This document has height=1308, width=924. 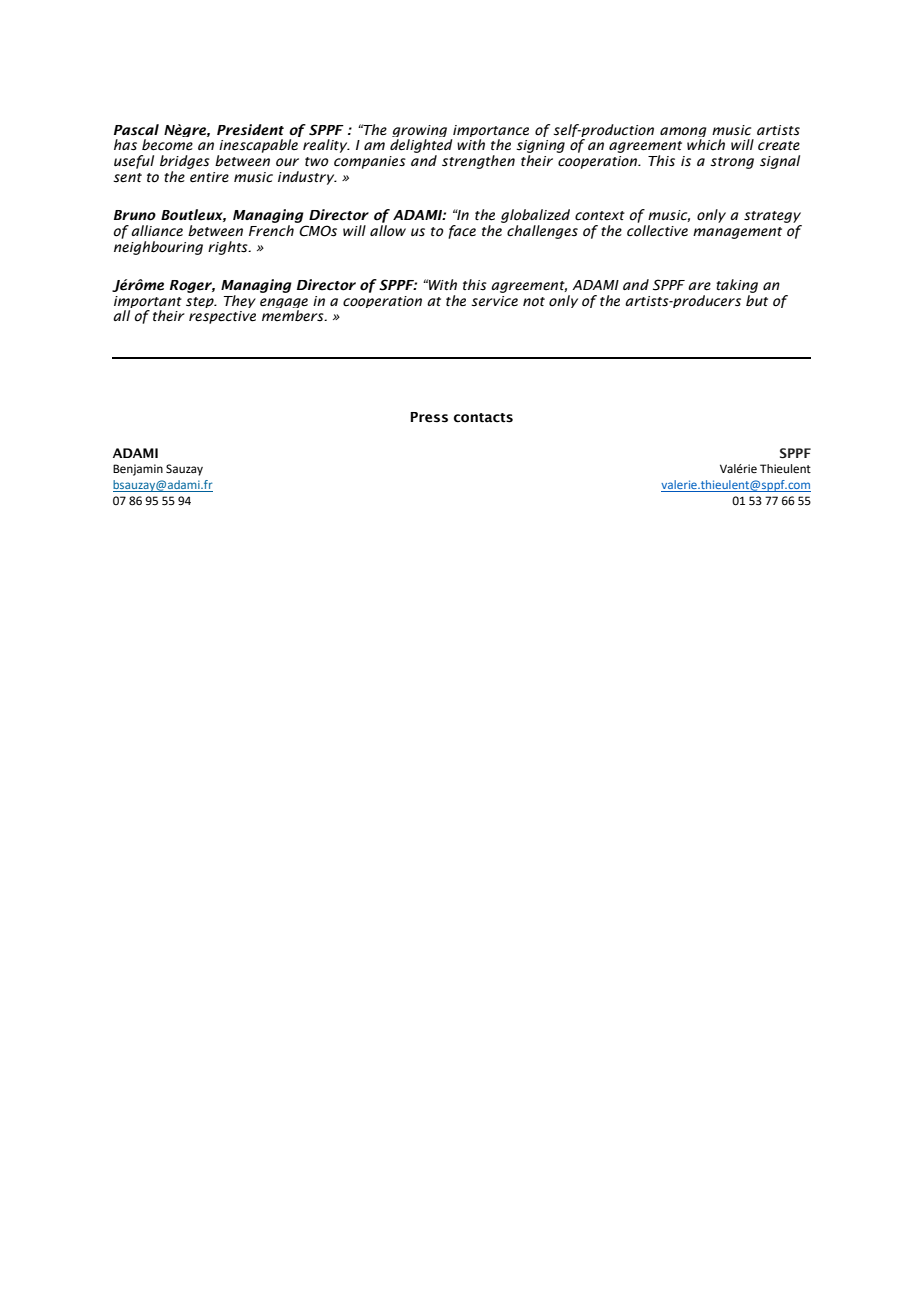 What do you see at coordinates (167, 145) in the document?
I see `become` at bounding box center [167, 145].
